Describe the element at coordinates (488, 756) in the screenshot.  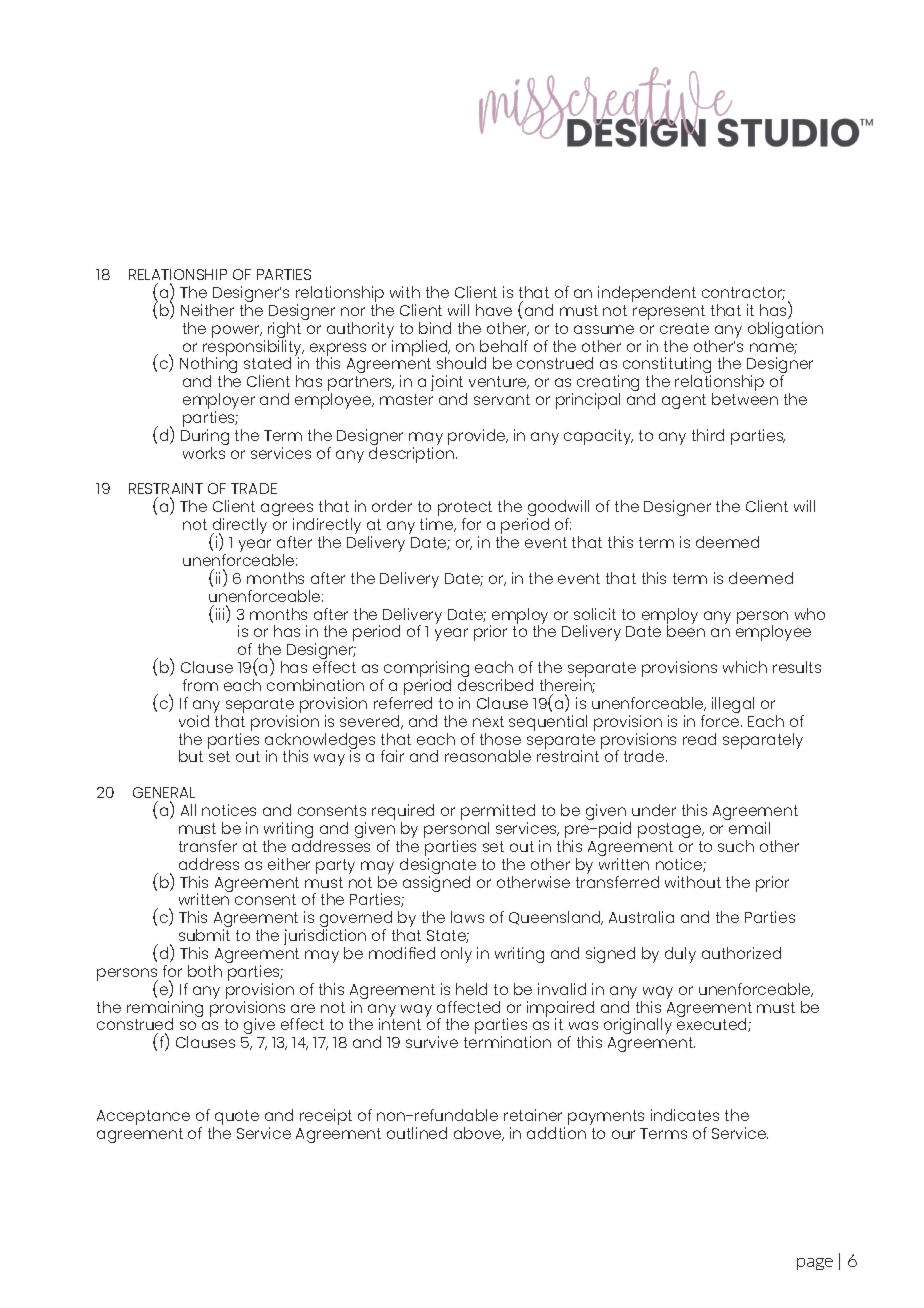
I see `reasonable` at that location.
